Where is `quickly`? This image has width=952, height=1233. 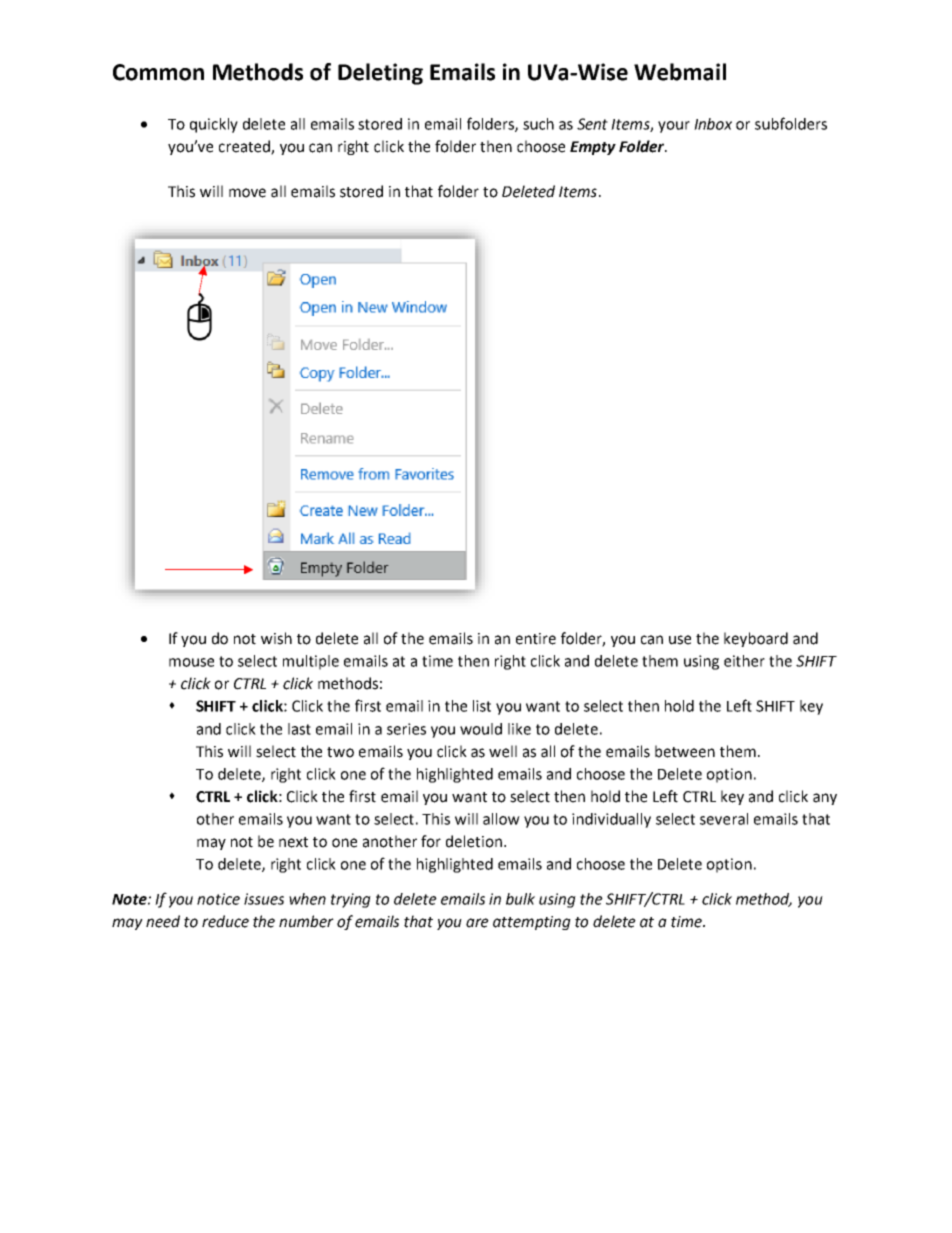 quickly is located at coordinates (214, 125).
